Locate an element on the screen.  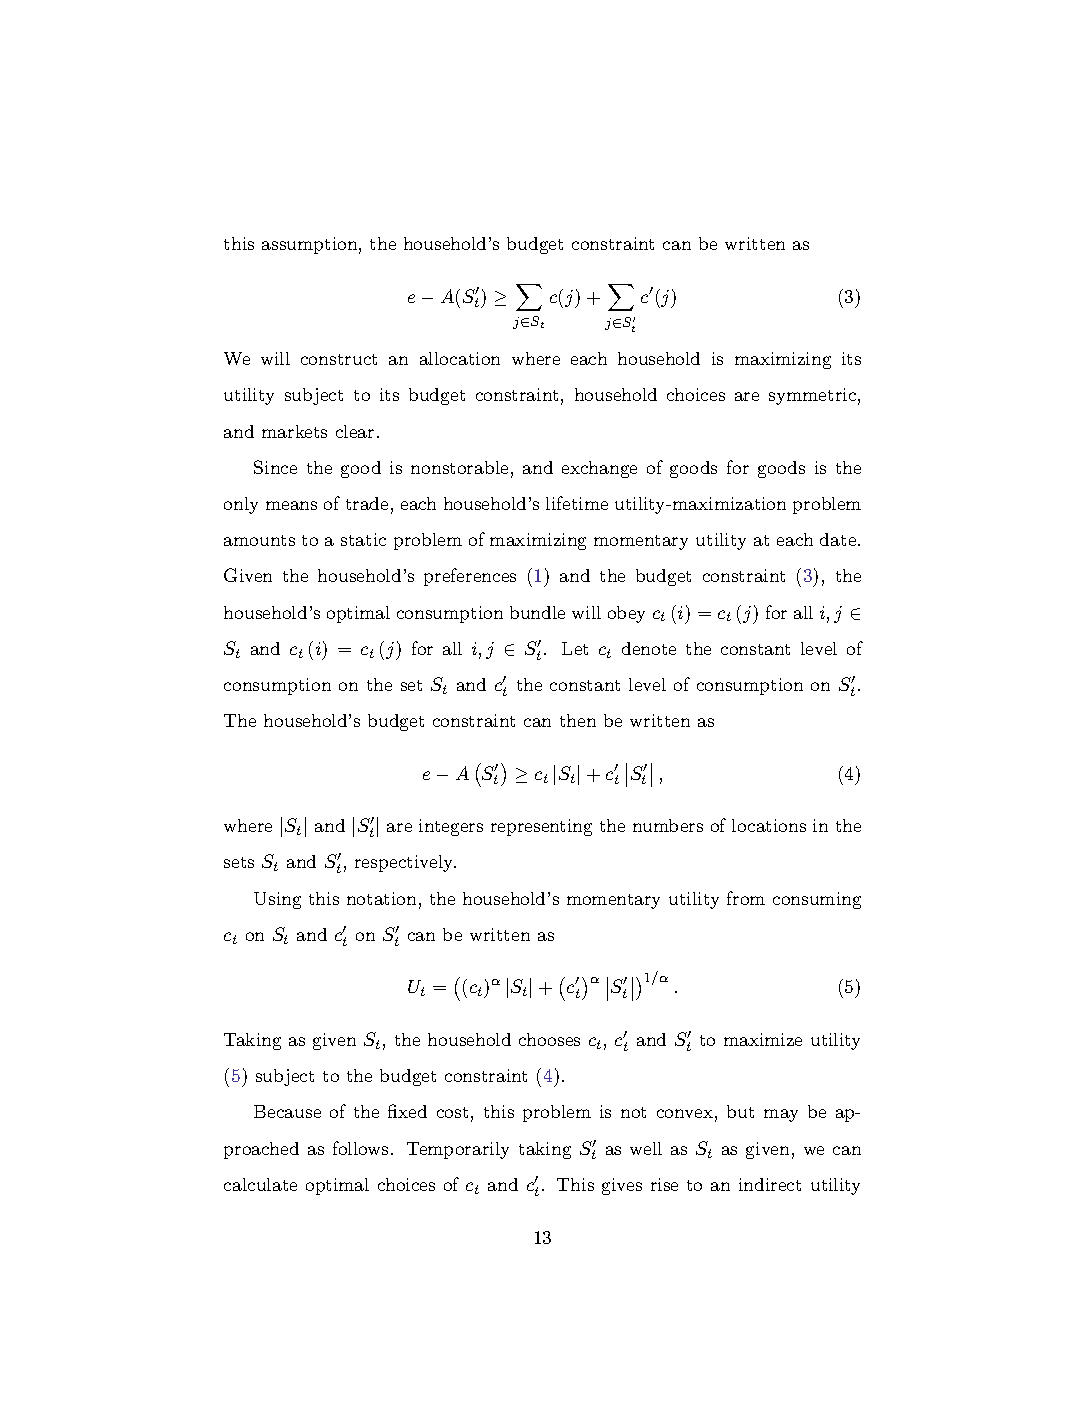
from is located at coordinates (746, 898).
